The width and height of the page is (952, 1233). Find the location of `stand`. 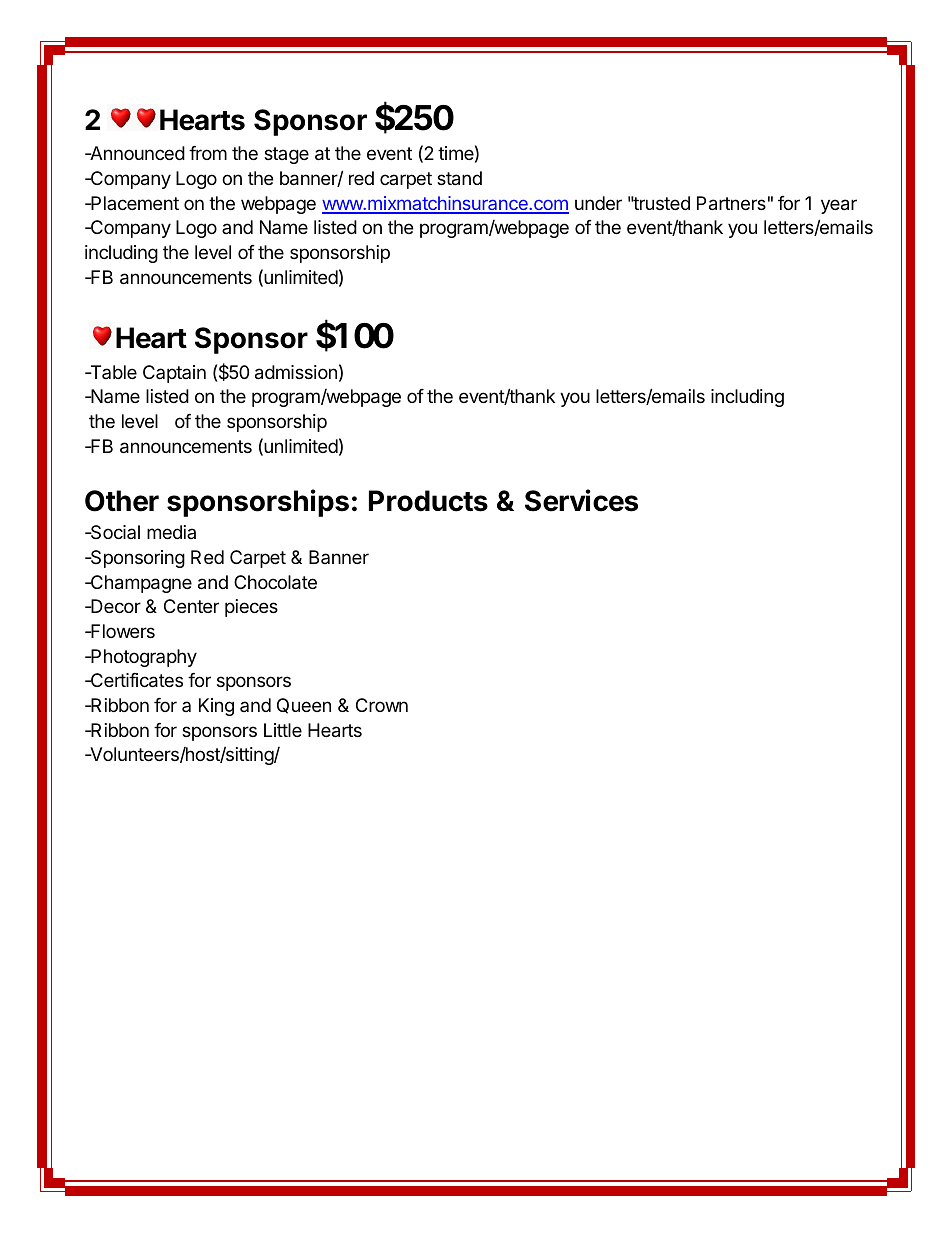

stand is located at coordinates (459, 178).
